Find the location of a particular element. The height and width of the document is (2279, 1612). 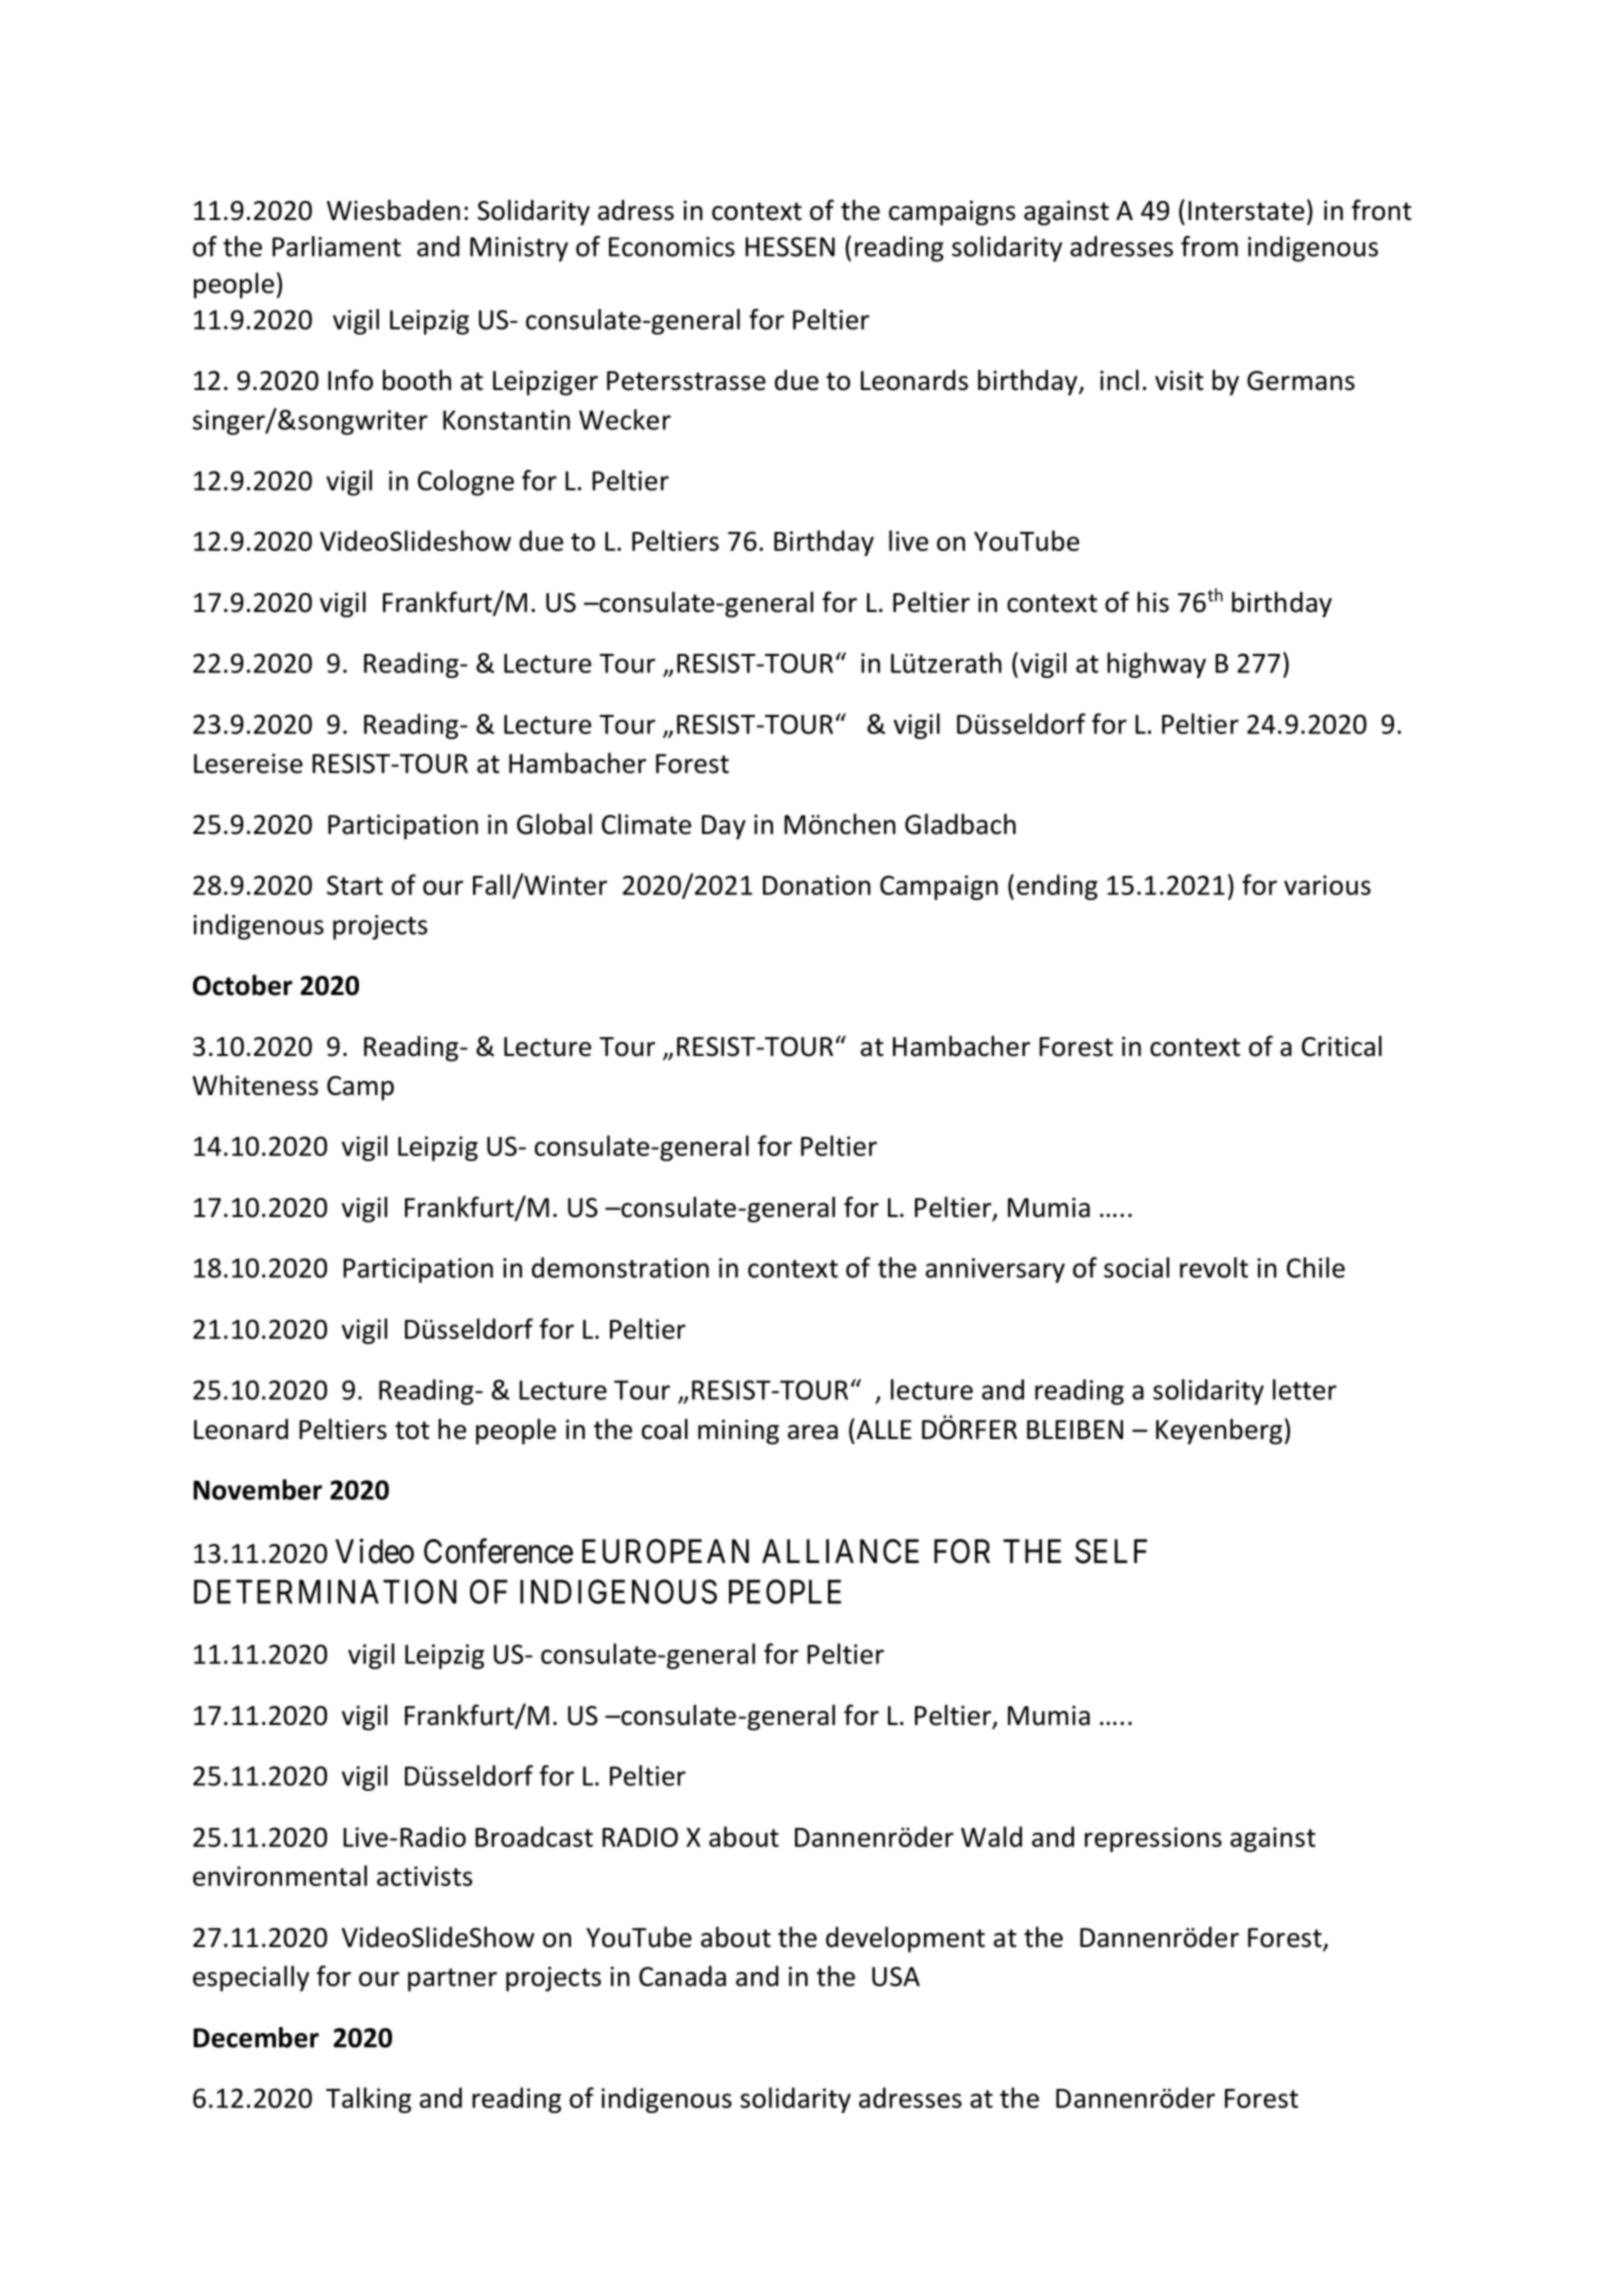

Start is located at coordinates (355, 885).
